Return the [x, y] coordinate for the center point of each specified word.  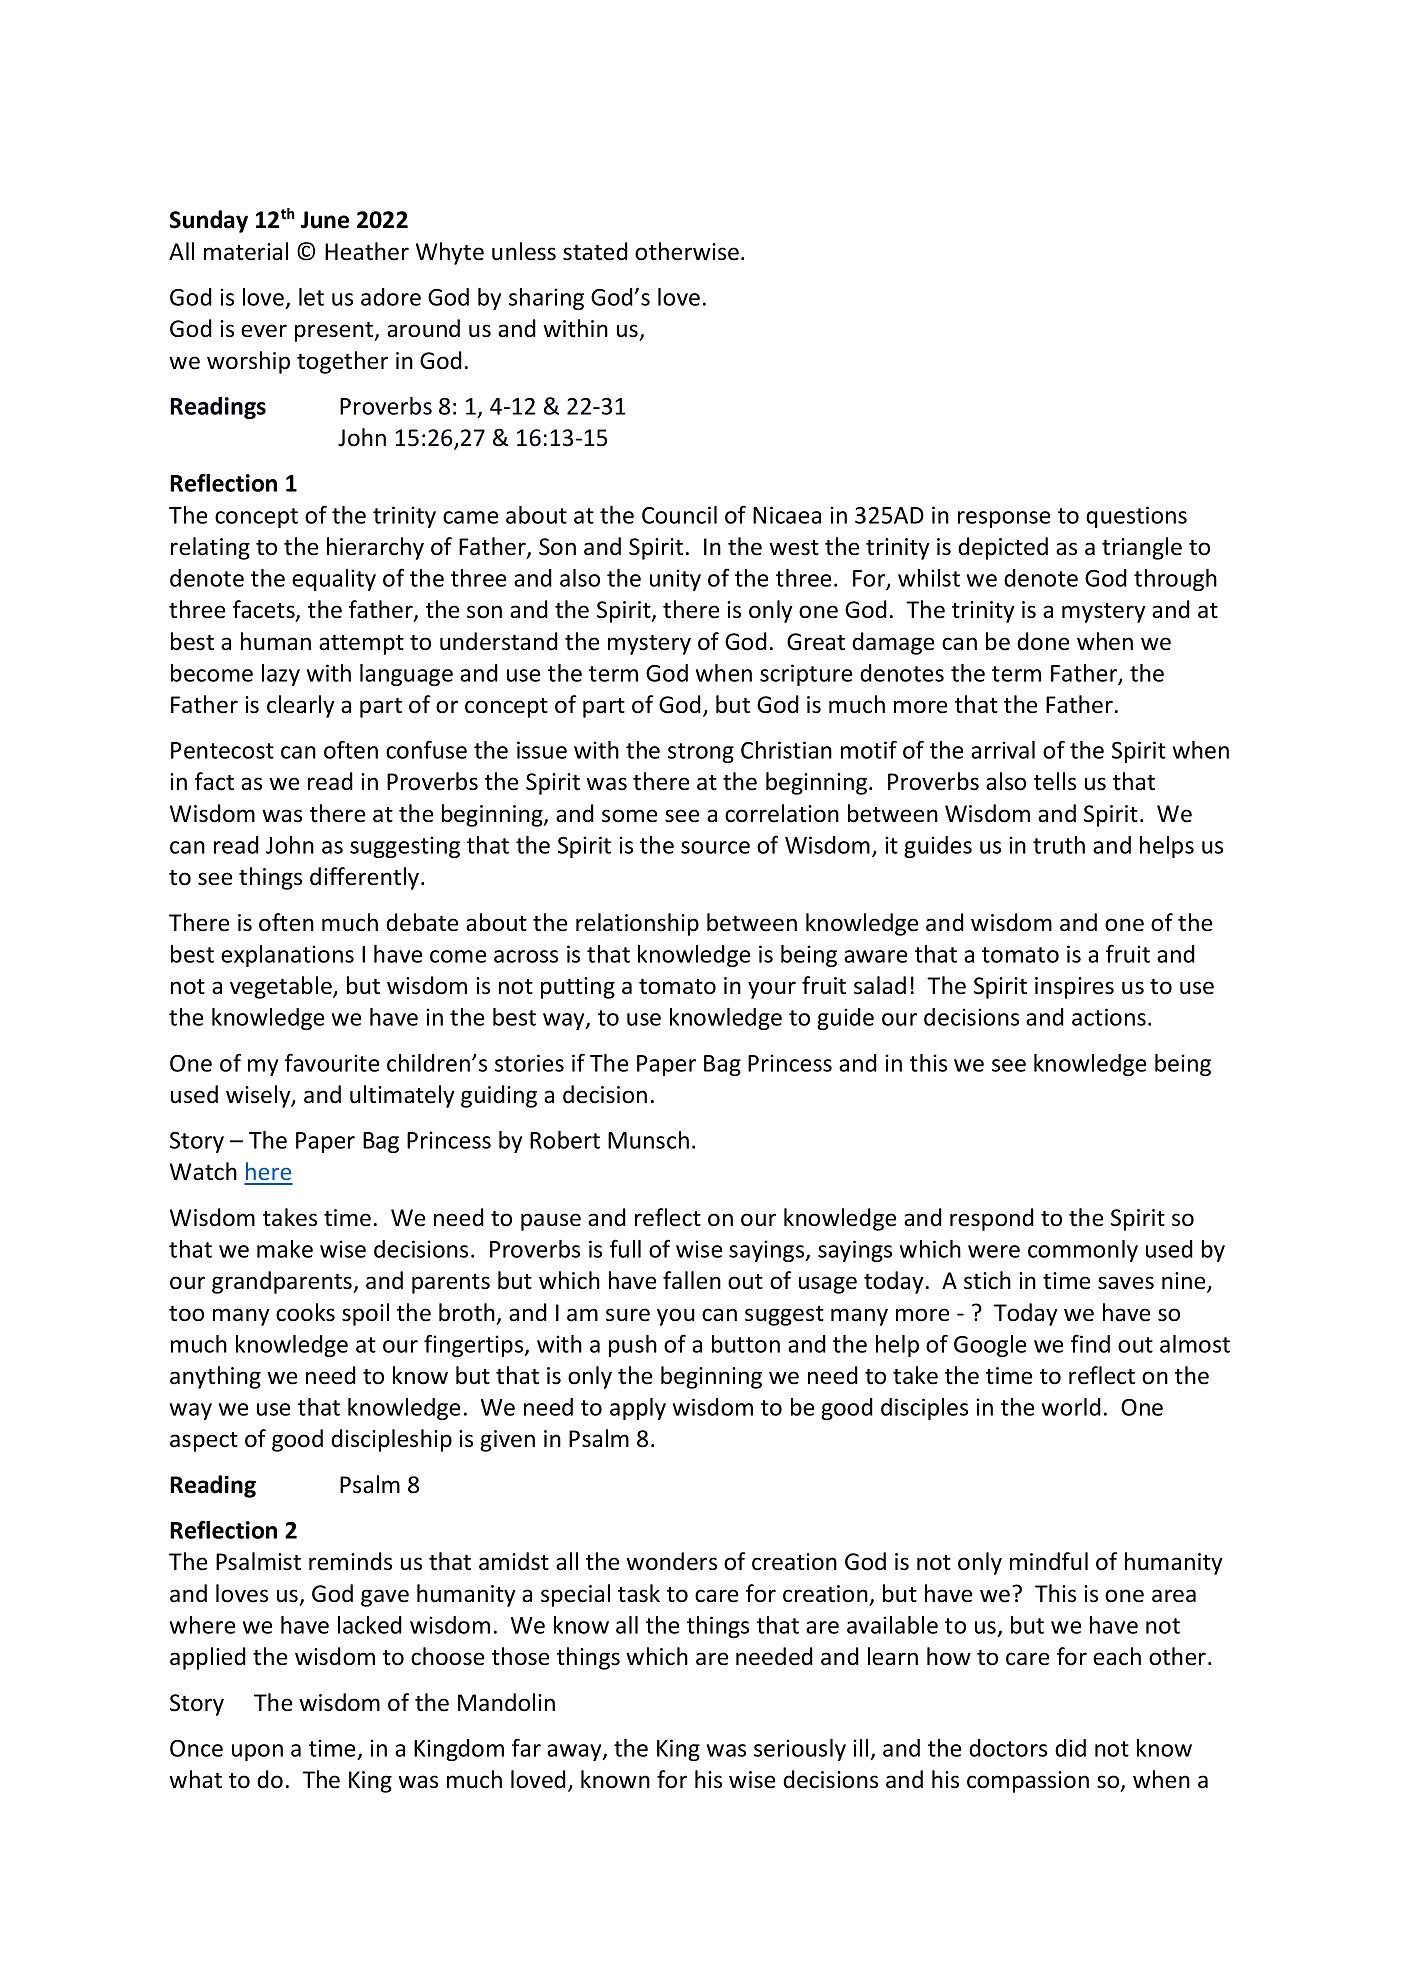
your [772, 990]
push [633, 1346]
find [1090, 1343]
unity [675, 580]
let [311, 297]
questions [1136, 517]
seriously [800, 1750]
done [1043, 641]
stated [595, 251]
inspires [1074, 988]
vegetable [282, 987]
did [1070, 1748]
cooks [305, 1312]
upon [257, 1752]
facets [265, 610]
